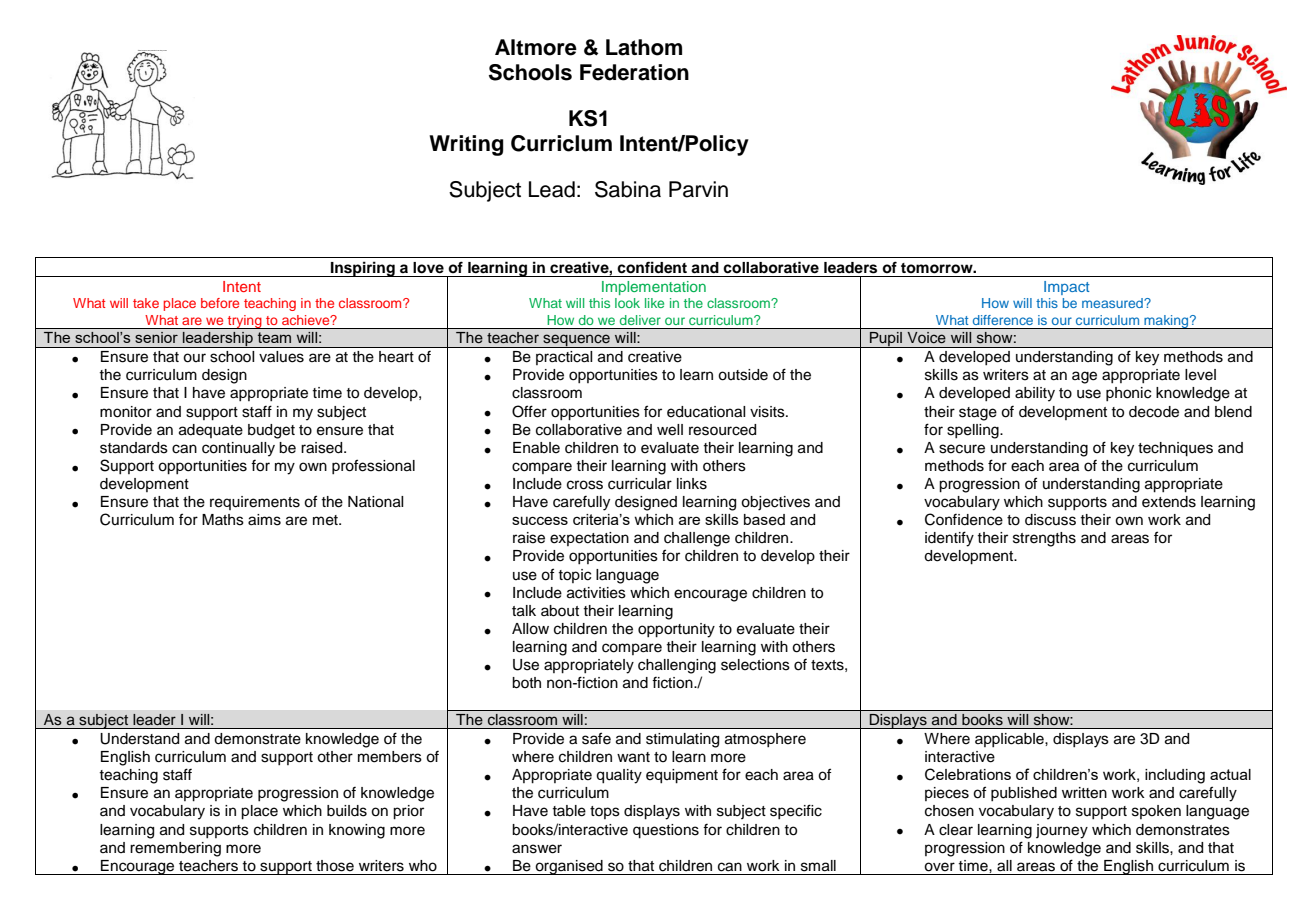 This screenshot has width=1308, height=924. Describe the element at coordinates (634, 72) in the screenshot. I see `Federation` at that location.
